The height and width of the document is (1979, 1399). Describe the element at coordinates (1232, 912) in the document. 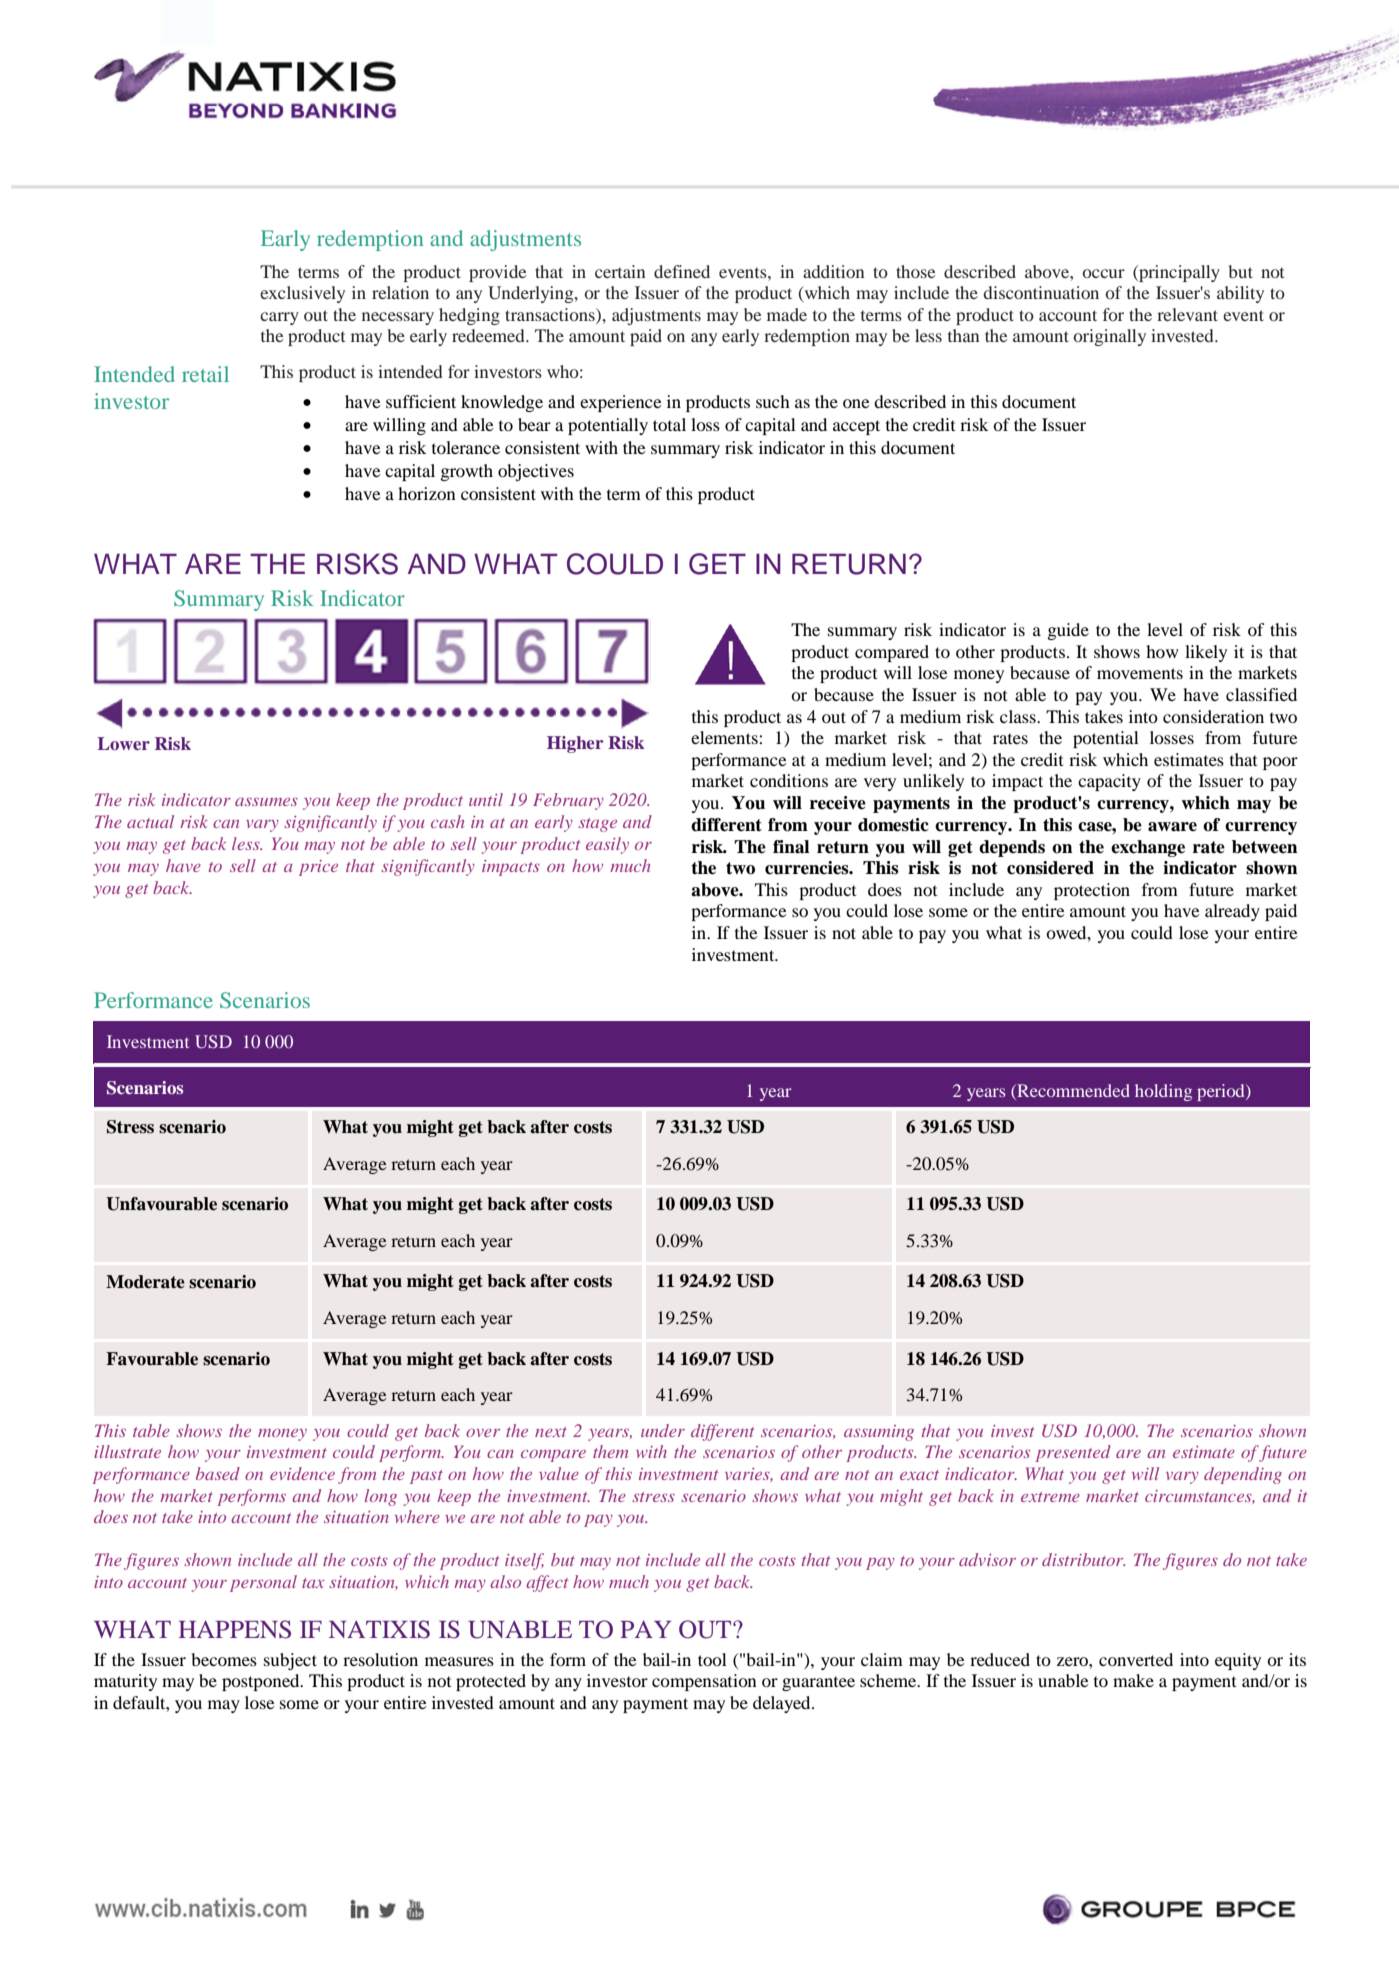

I see `already` at that location.
